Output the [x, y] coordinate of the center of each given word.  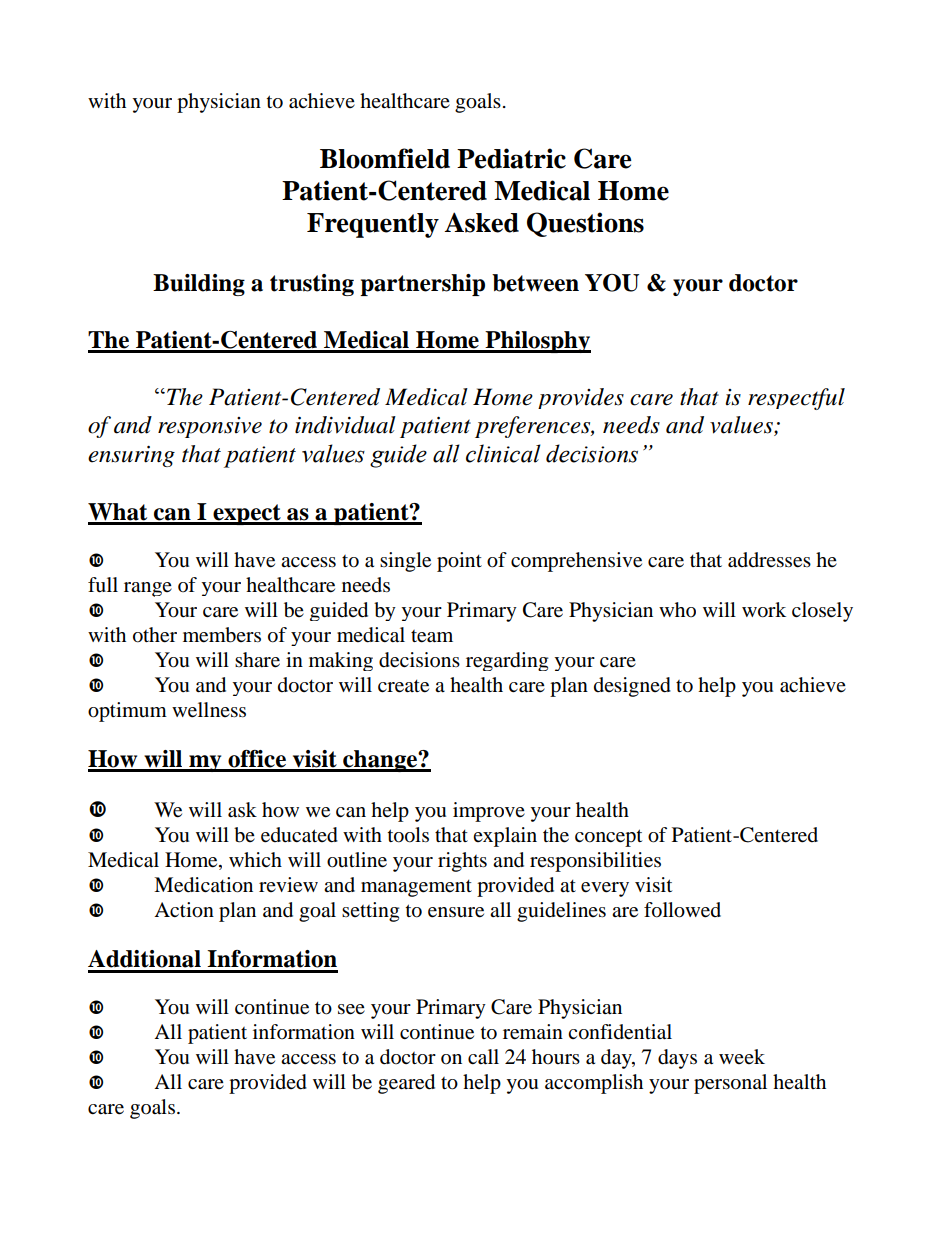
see [351, 1009]
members [222, 635]
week [742, 1056]
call [483, 1057]
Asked [481, 222]
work [764, 610]
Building [199, 285]
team [432, 636]
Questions [585, 224]
